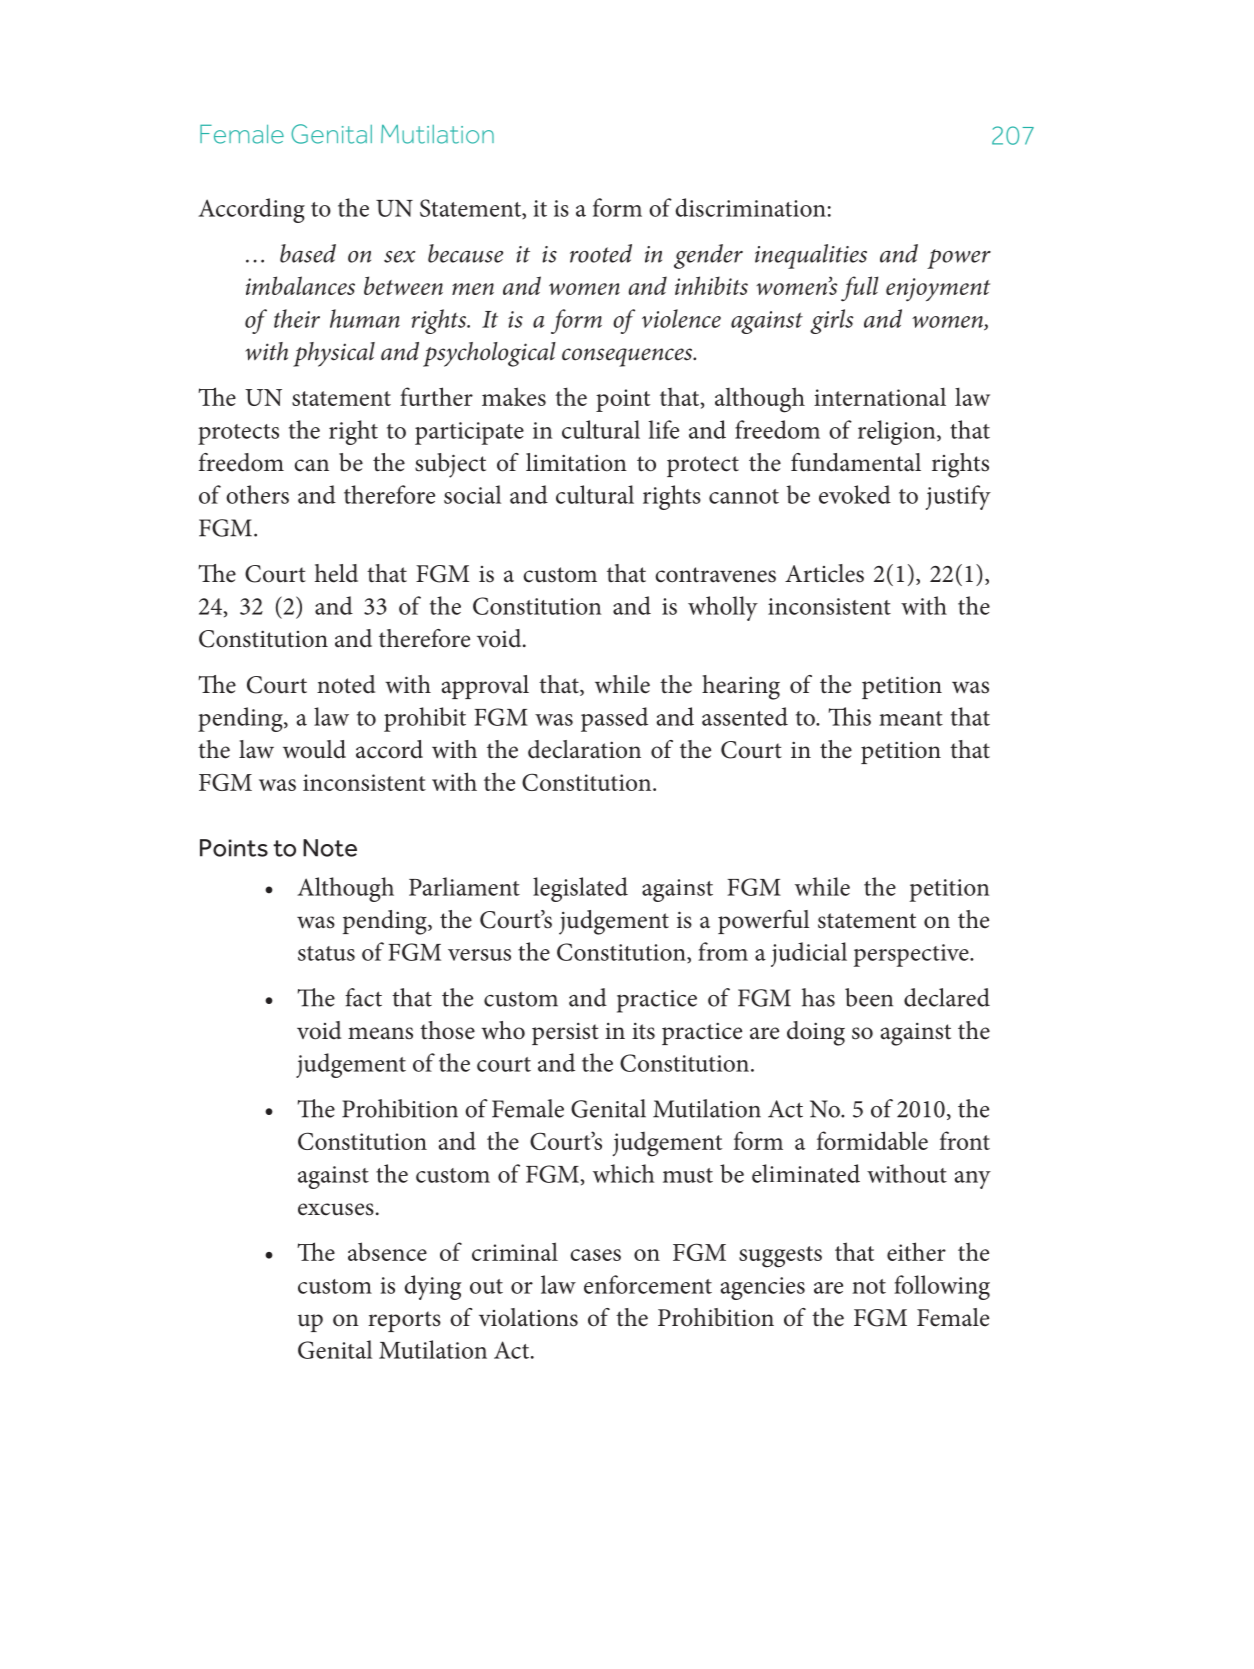 The height and width of the screenshot is (1669, 1254). What do you see at coordinates (648, 1284) in the screenshot?
I see `enforcement` at bounding box center [648, 1284].
